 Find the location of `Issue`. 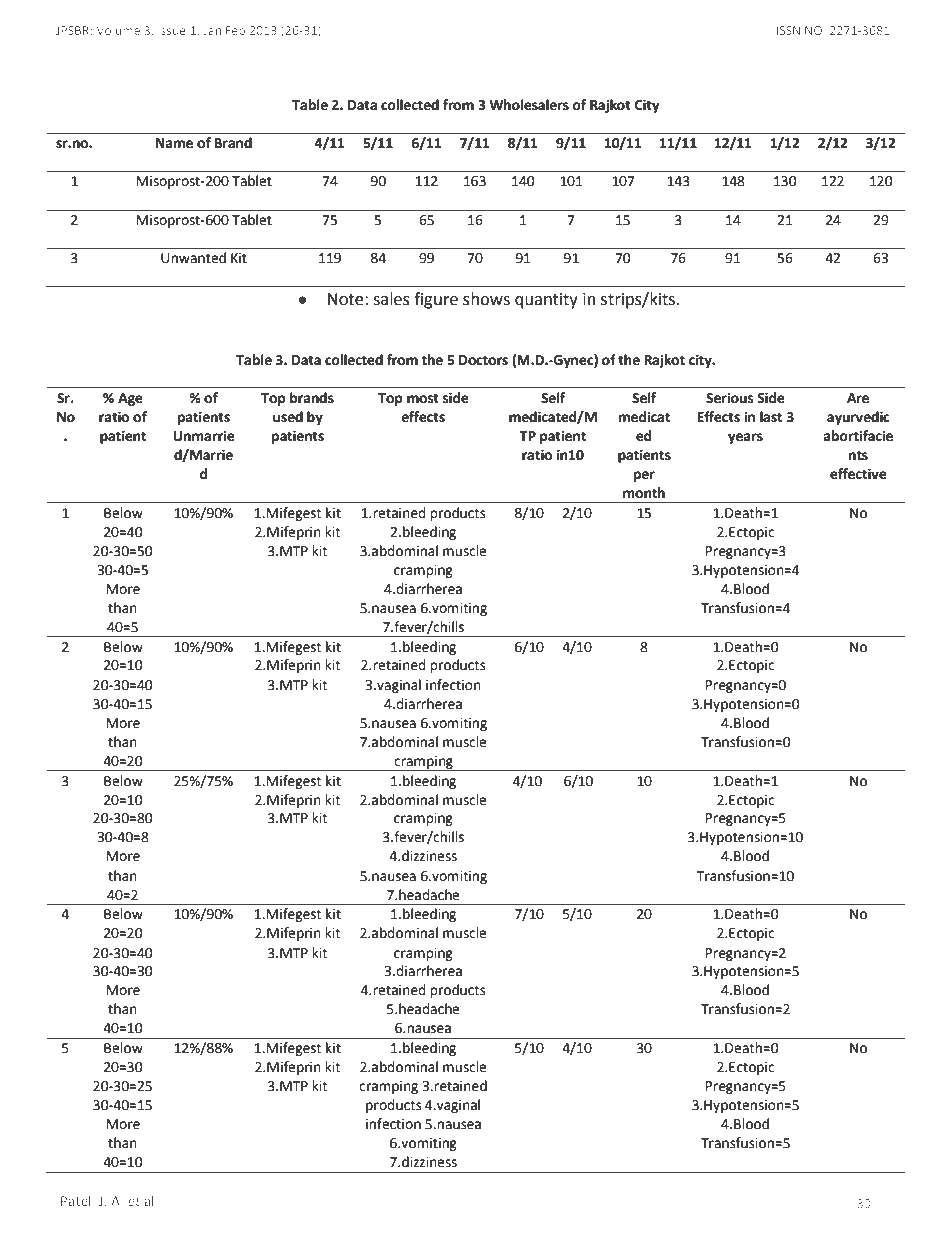

Issue is located at coordinates (171, 30).
